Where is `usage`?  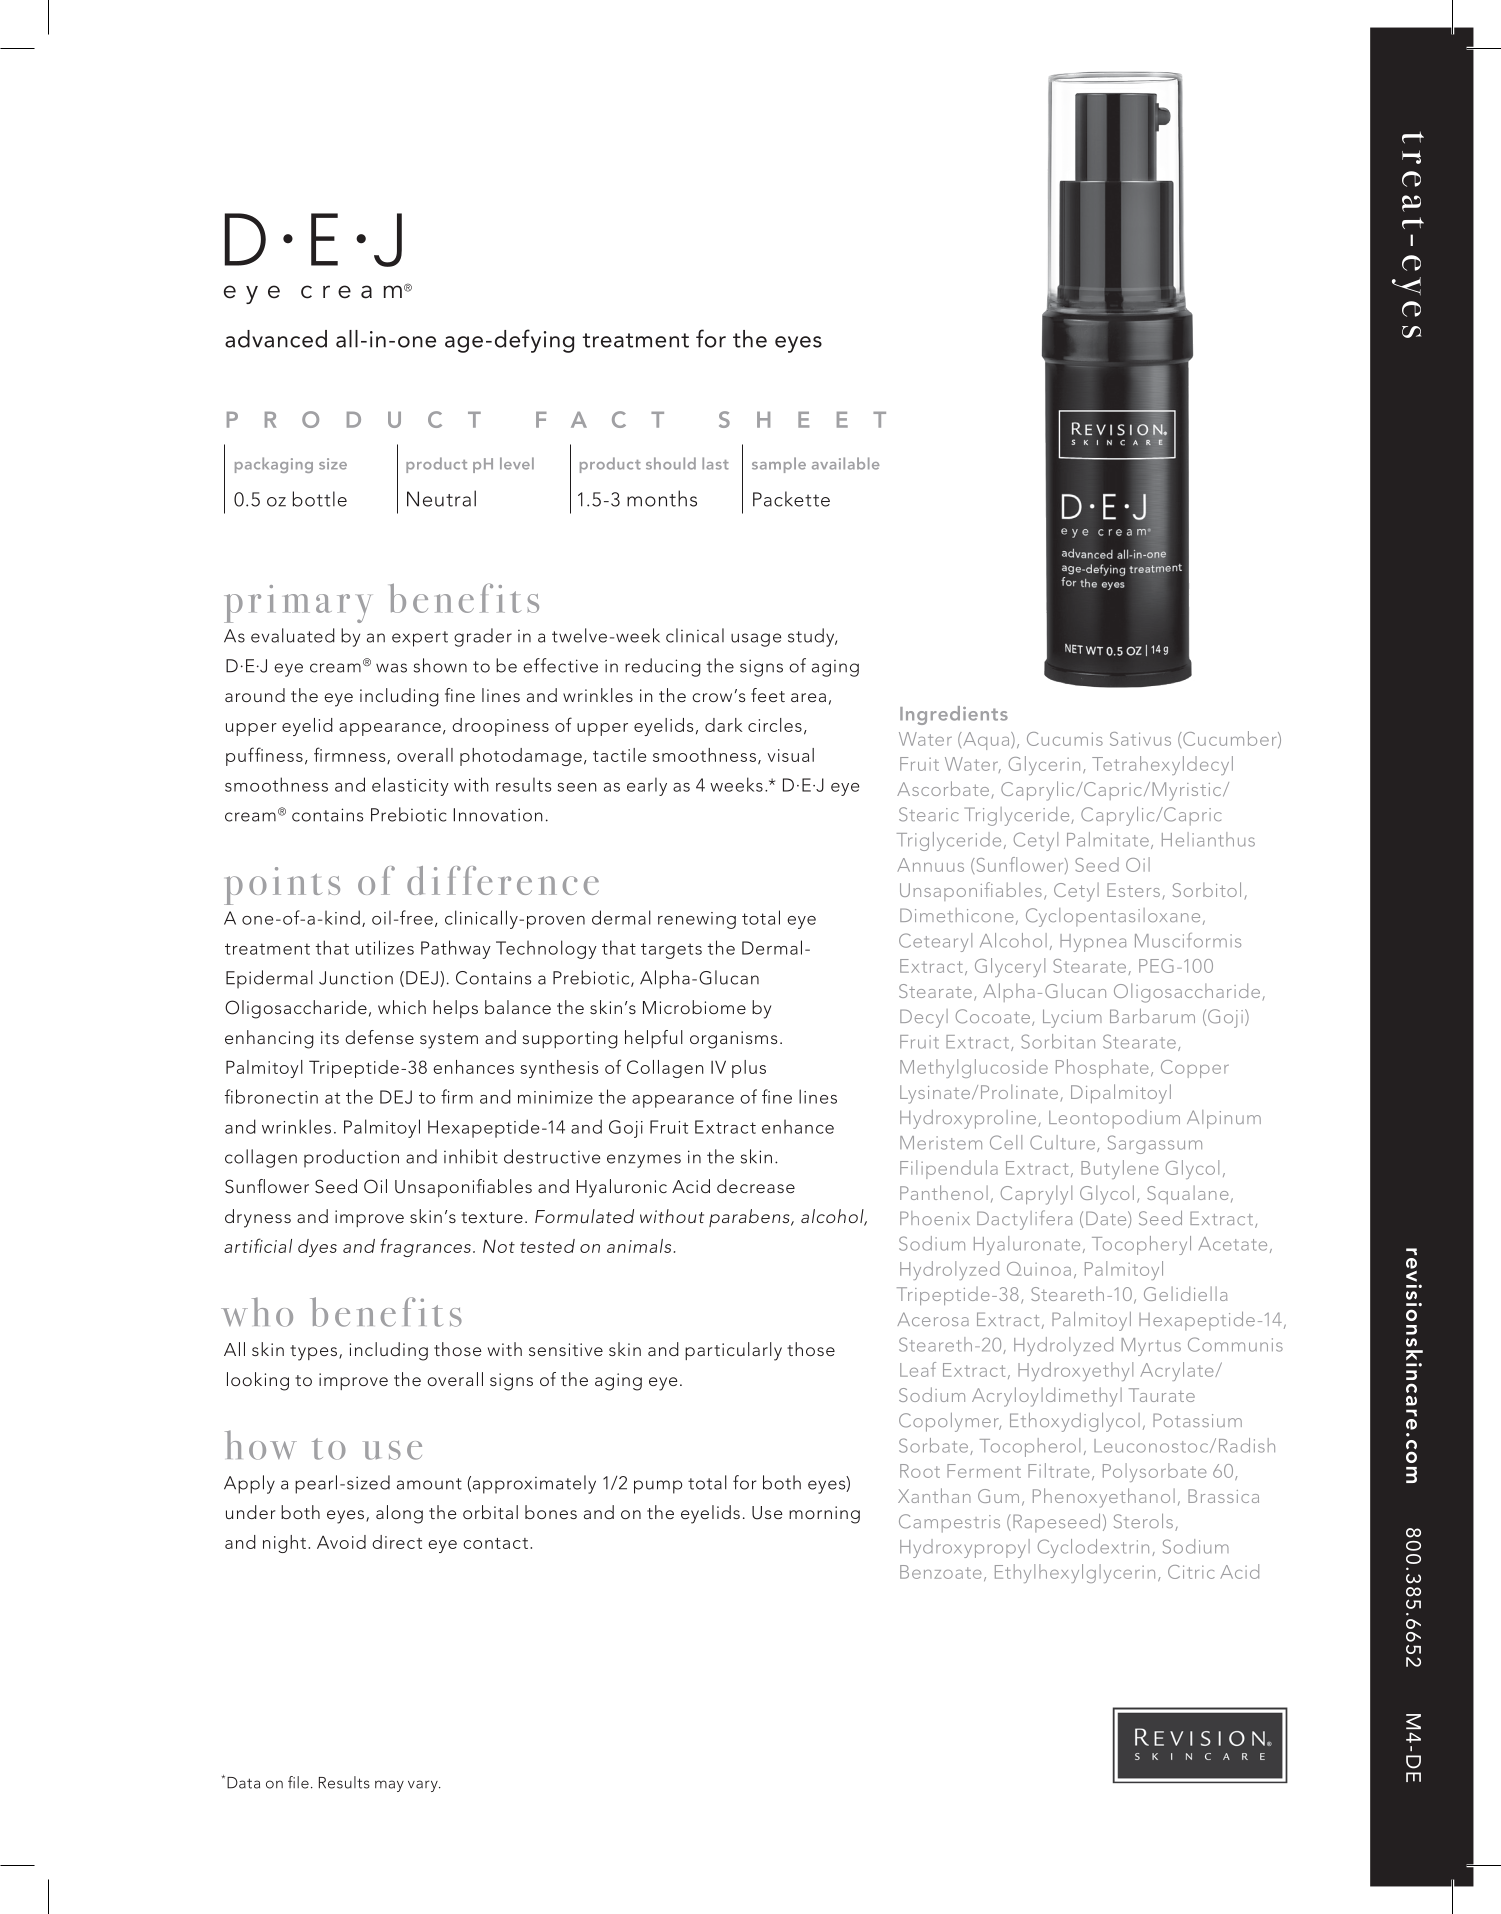 usage is located at coordinates (756, 640).
